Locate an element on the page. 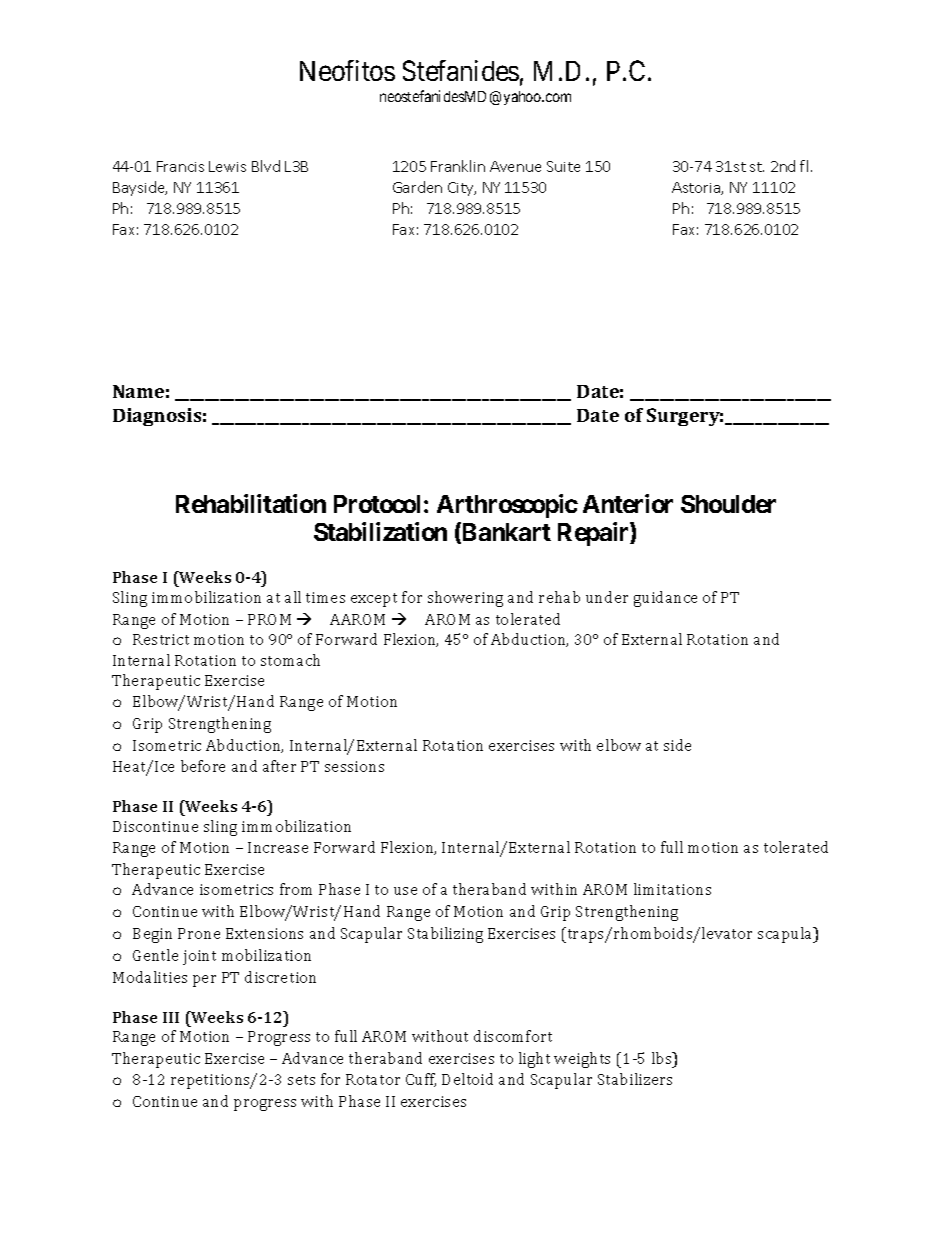 This image has height=1233, width=952. III is located at coordinates (171, 1017).
